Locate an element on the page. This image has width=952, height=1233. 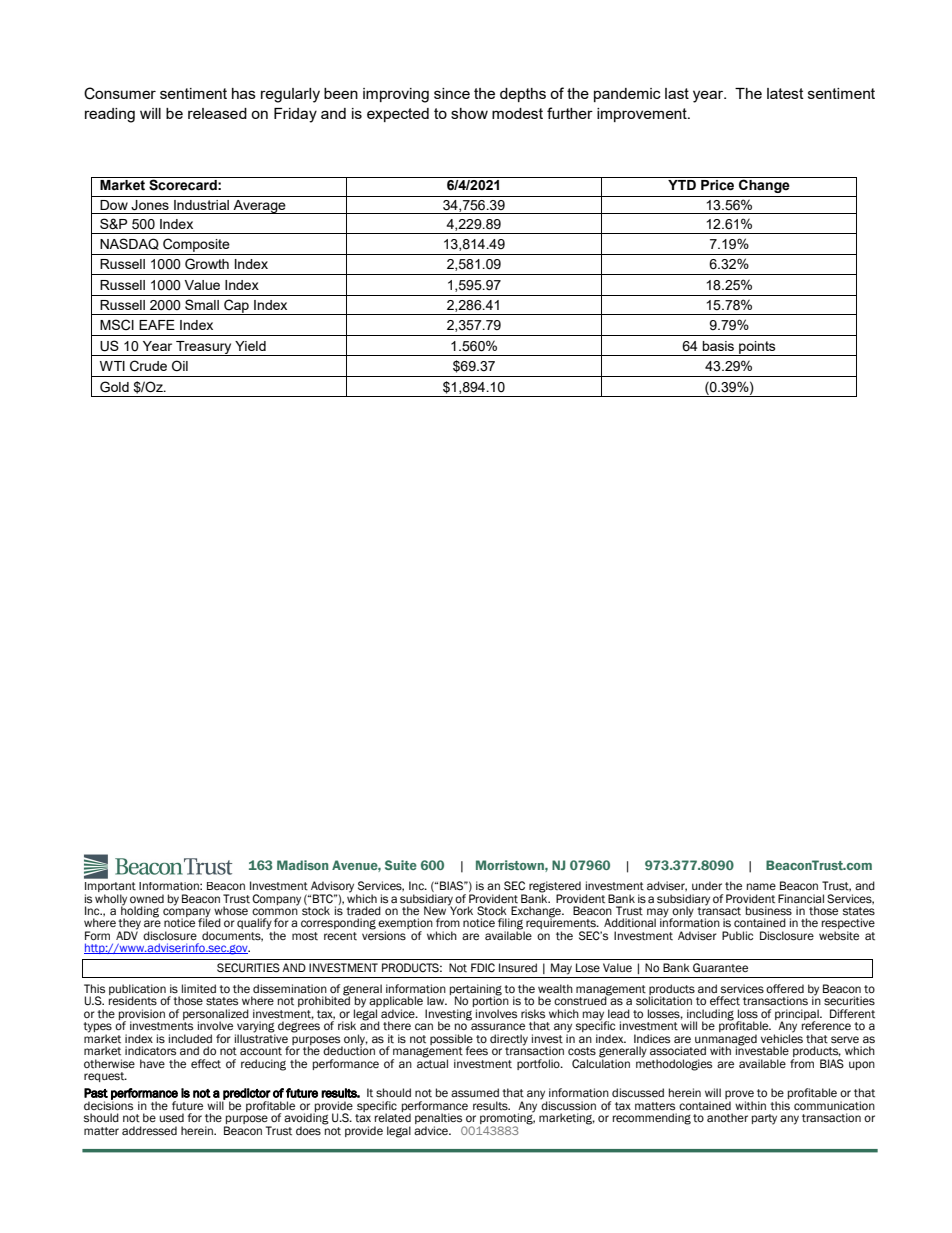
used is located at coordinates (172, 1118).
